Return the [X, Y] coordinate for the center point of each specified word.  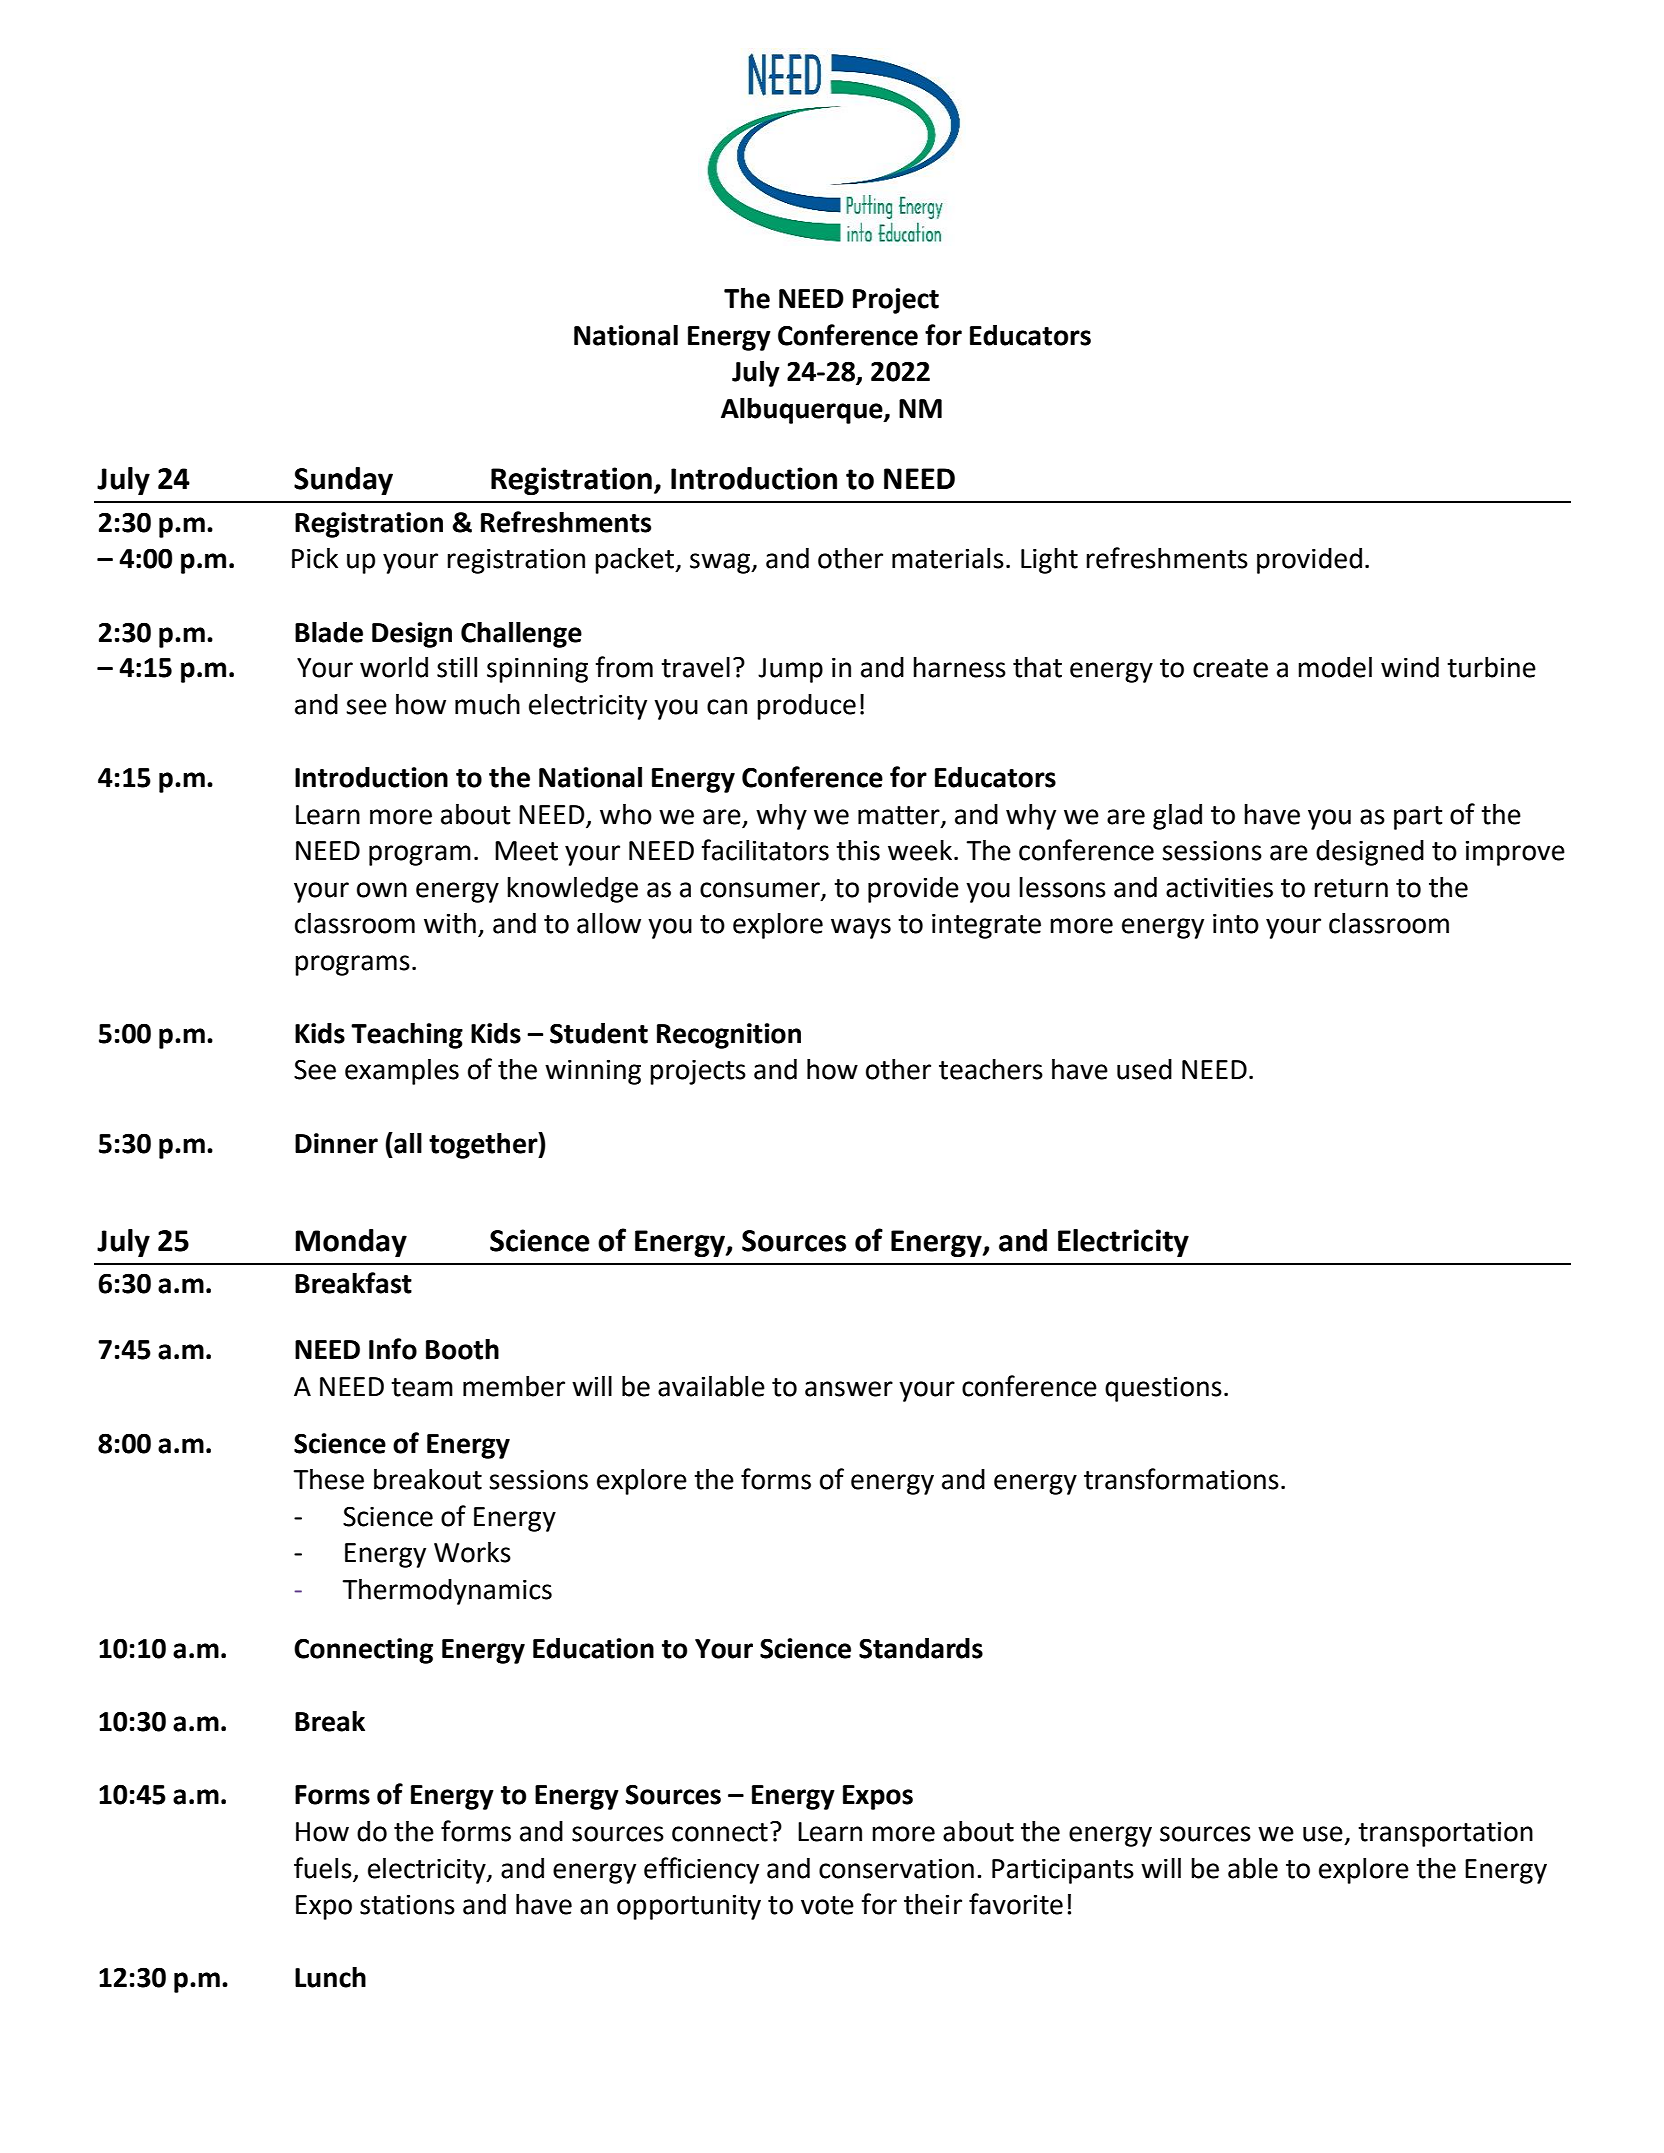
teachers [991, 1069]
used [1144, 1069]
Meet [526, 851]
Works [472, 1552]
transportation [1445, 1834]
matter [900, 816]
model [1335, 667]
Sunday [343, 481]
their [933, 1904]
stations [407, 1904]
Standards [921, 1648]
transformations [1181, 1479]
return [1351, 888]
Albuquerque [803, 411]
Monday [351, 1243]
